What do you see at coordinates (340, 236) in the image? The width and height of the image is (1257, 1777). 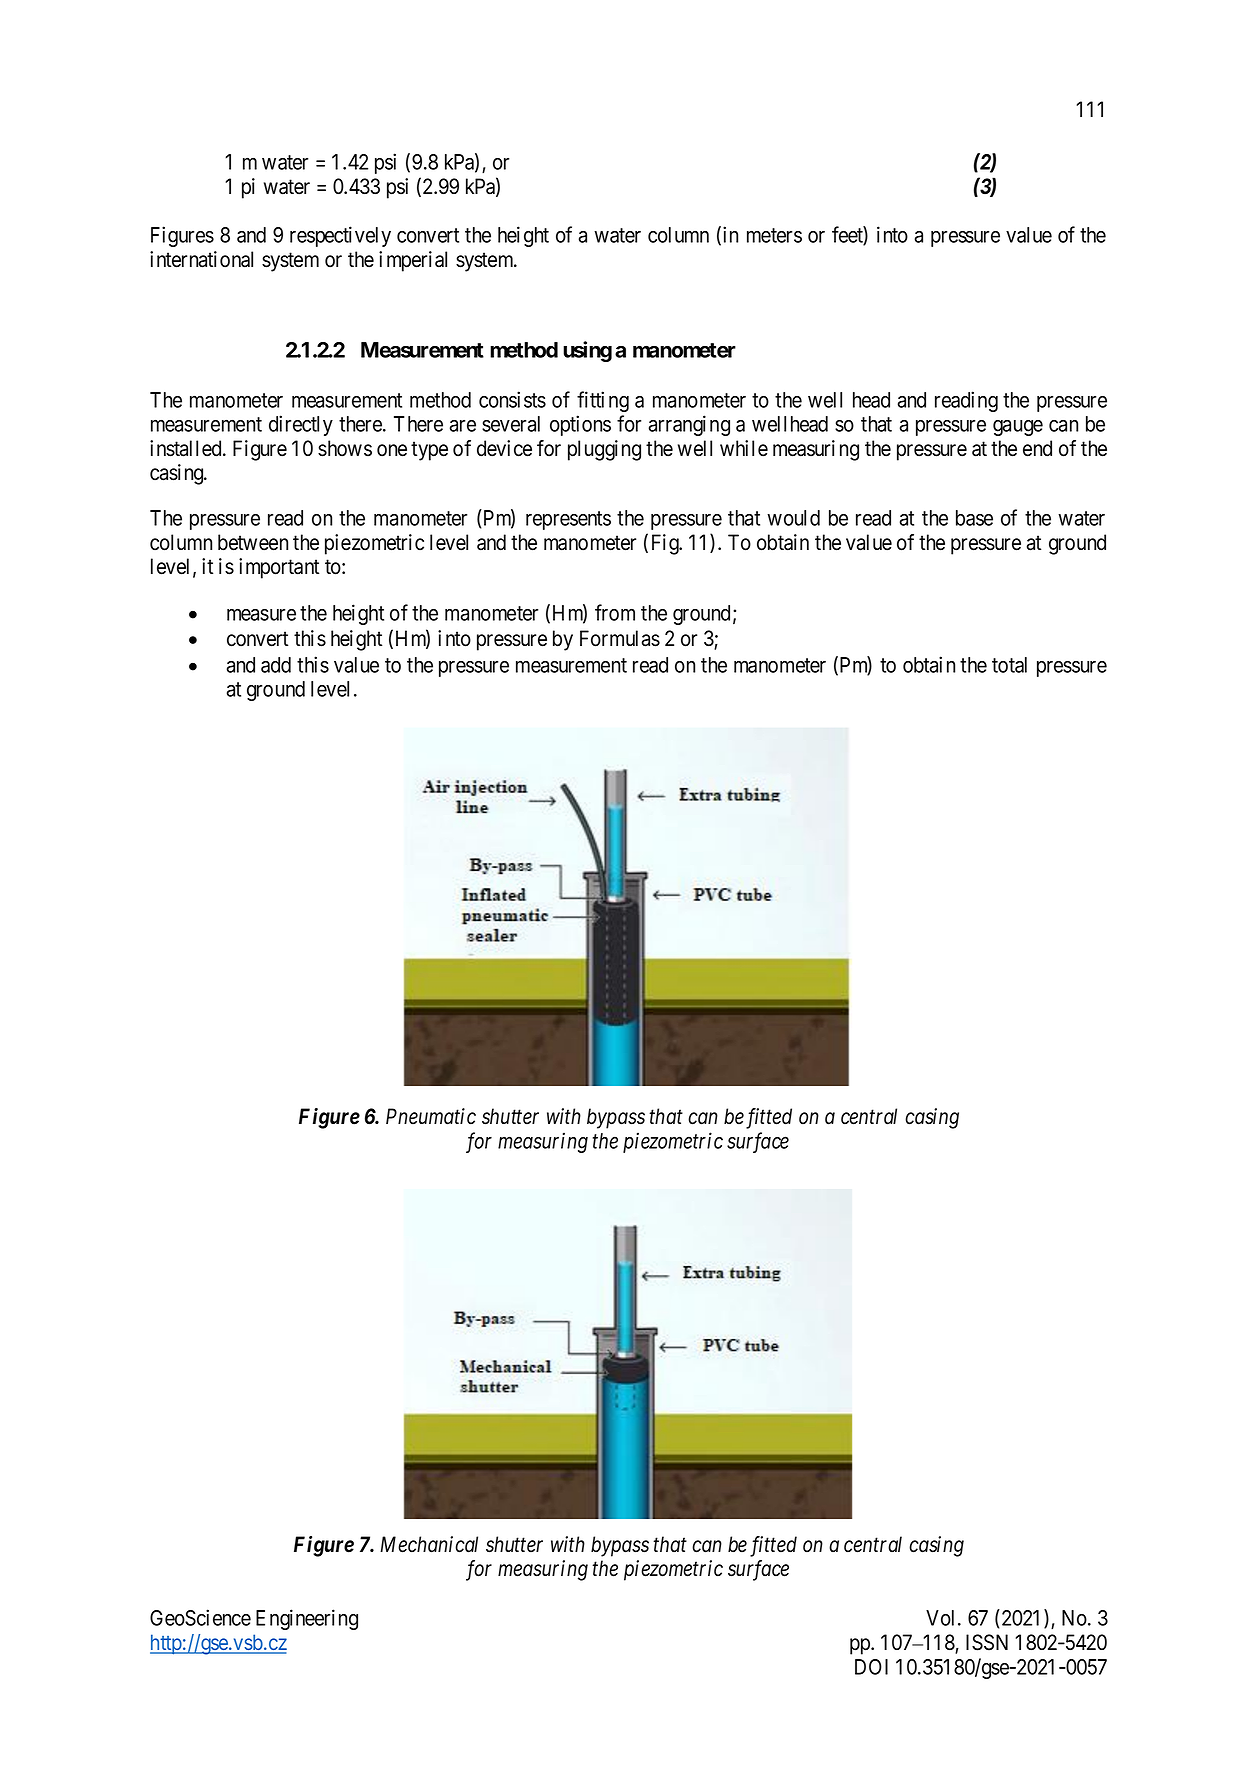 I see `respectively` at bounding box center [340, 236].
